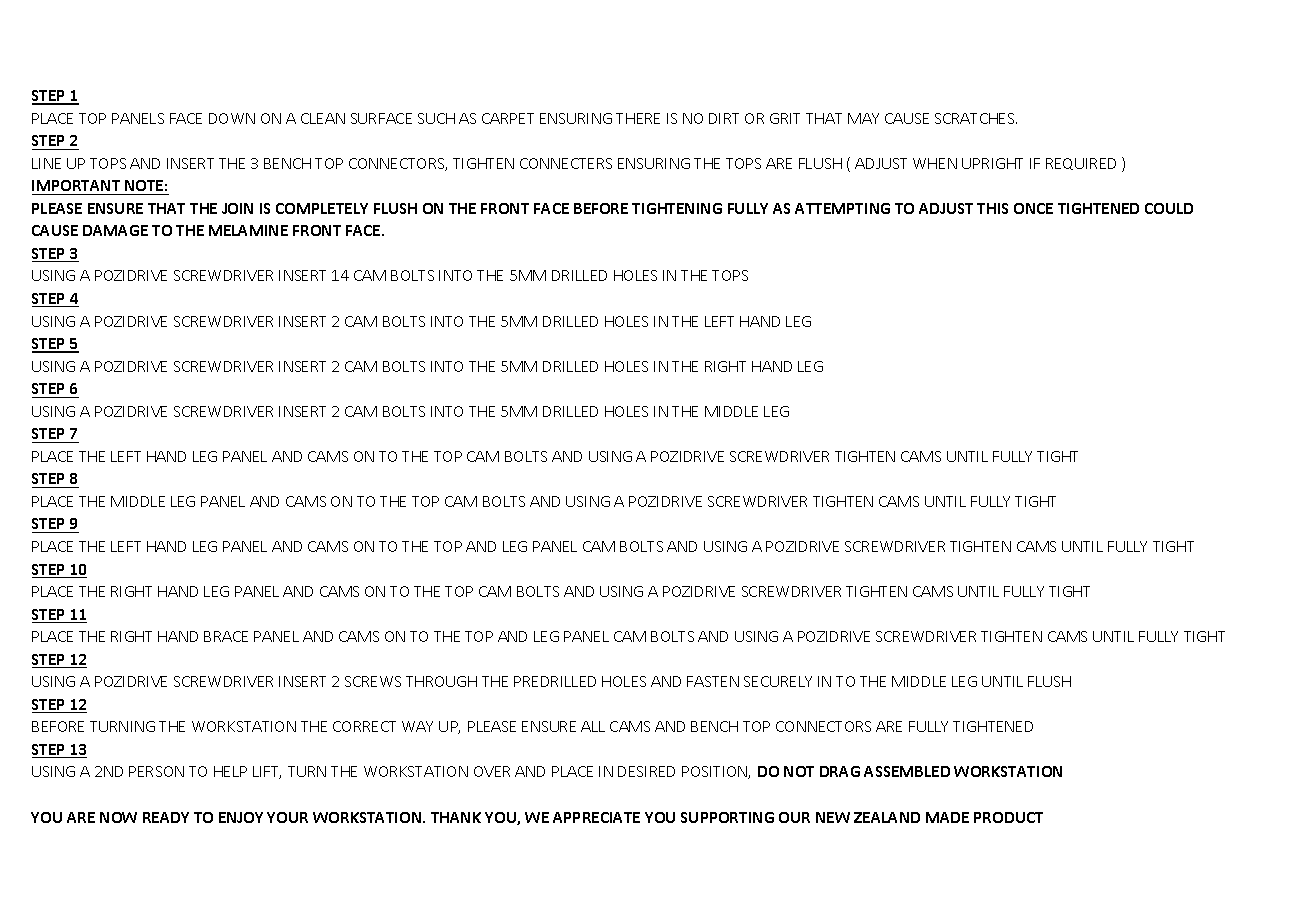 The image size is (1308, 924). I want to click on SCRATCHES, so click(976, 118).
